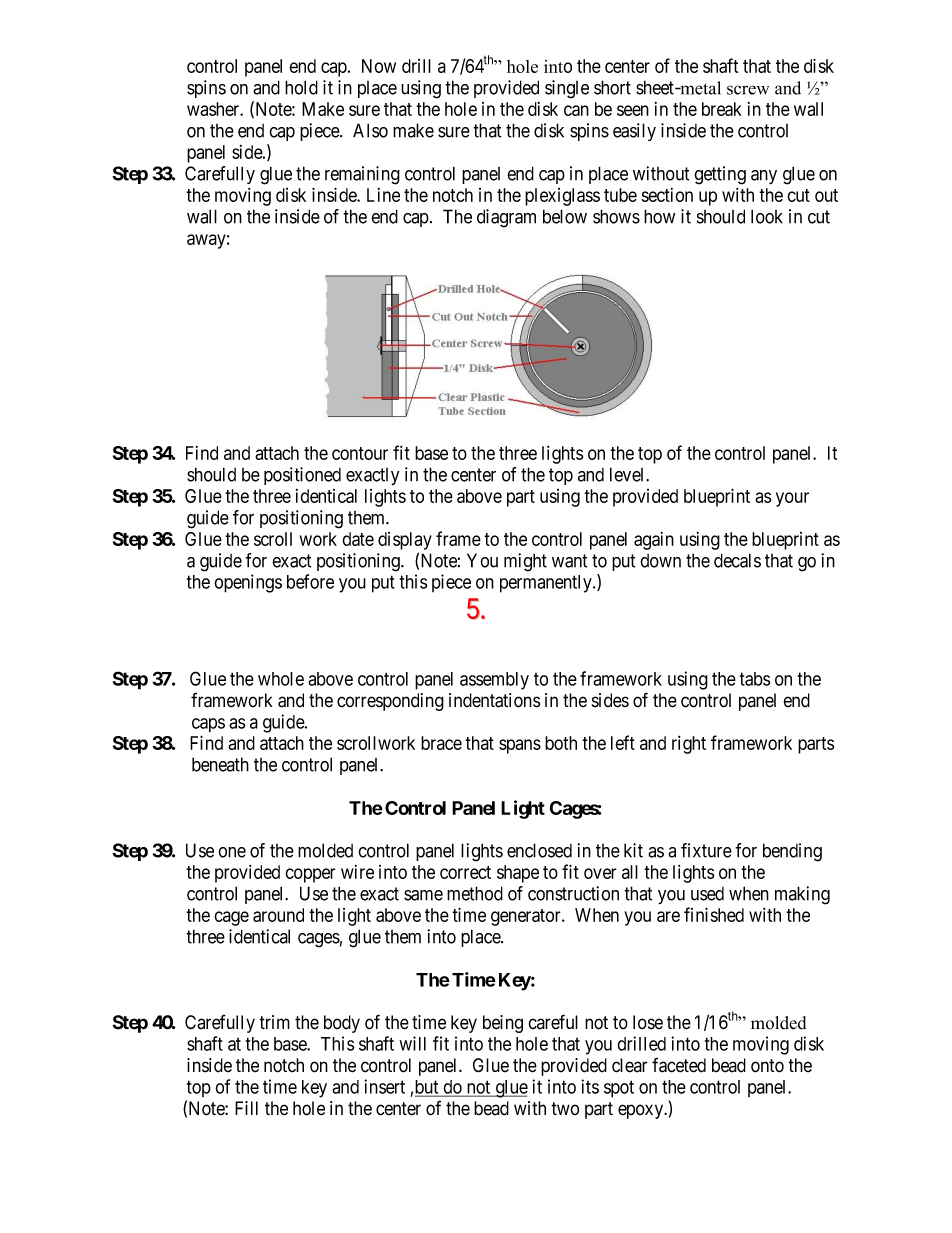 This page has width=952, height=1233. What do you see at coordinates (567, 89) in the page?
I see `single` at bounding box center [567, 89].
